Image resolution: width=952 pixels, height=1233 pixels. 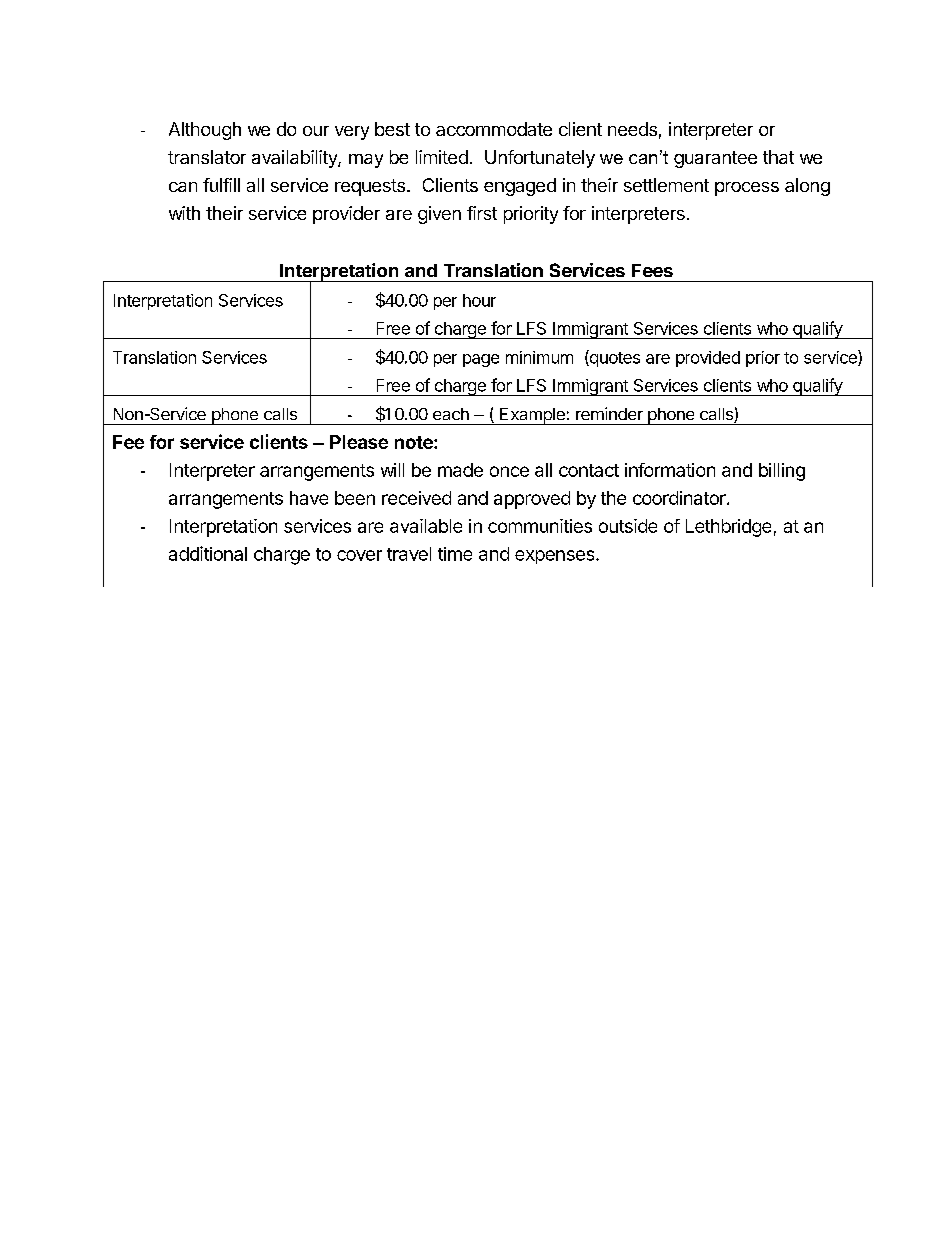 What do you see at coordinates (208, 553) in the screenshot?
I see `additional` at bounding box center [208, 553].
